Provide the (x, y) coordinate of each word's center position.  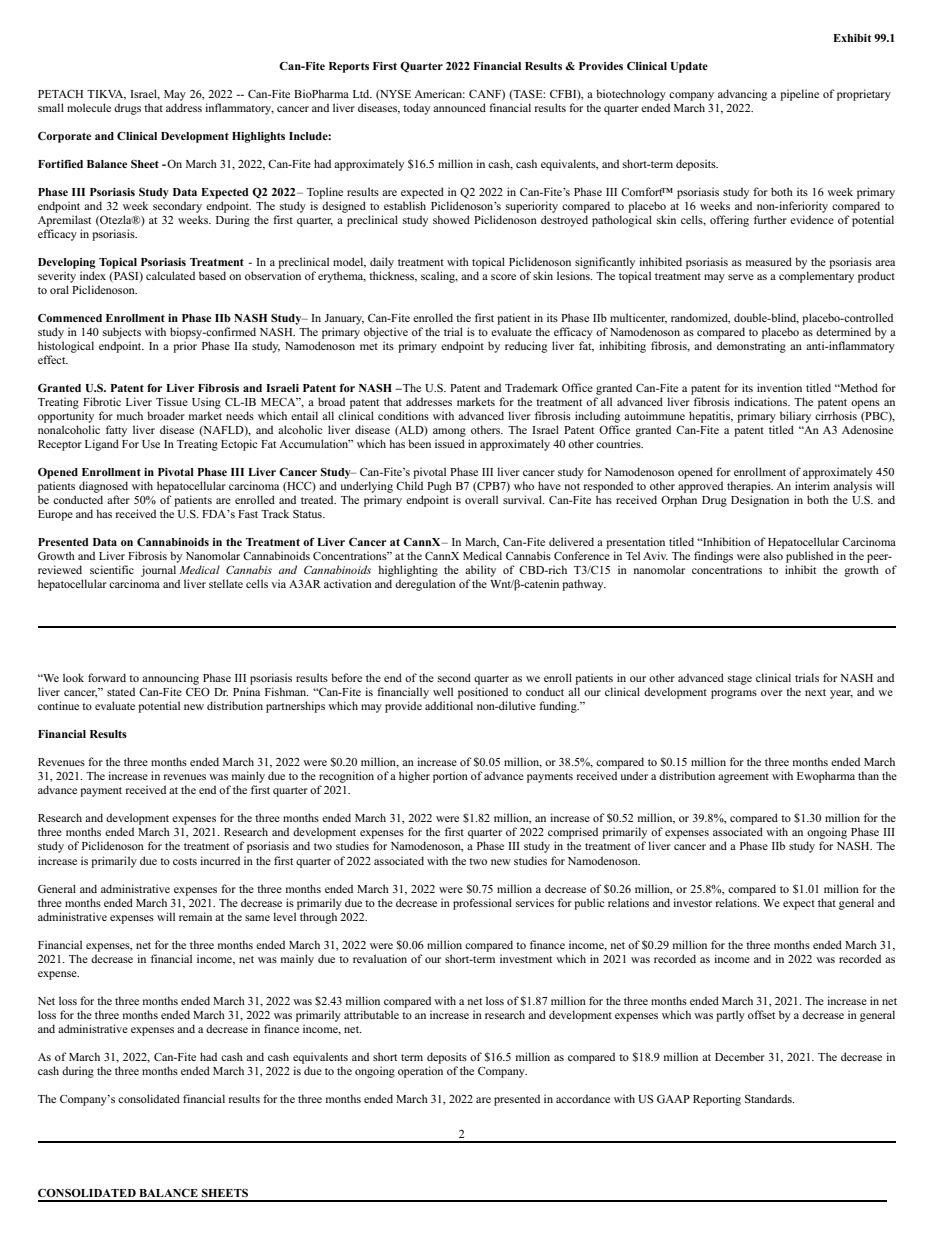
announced (459, 107)
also (773, 555)
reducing (526, 347)
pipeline (799, 95)
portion (450, 777)
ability (480, 571)
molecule (89, 107)
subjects (122, 333)
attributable (371, 1014)
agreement (743, 778)
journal (158, 571)
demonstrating (751, 347)
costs (185, 861)
